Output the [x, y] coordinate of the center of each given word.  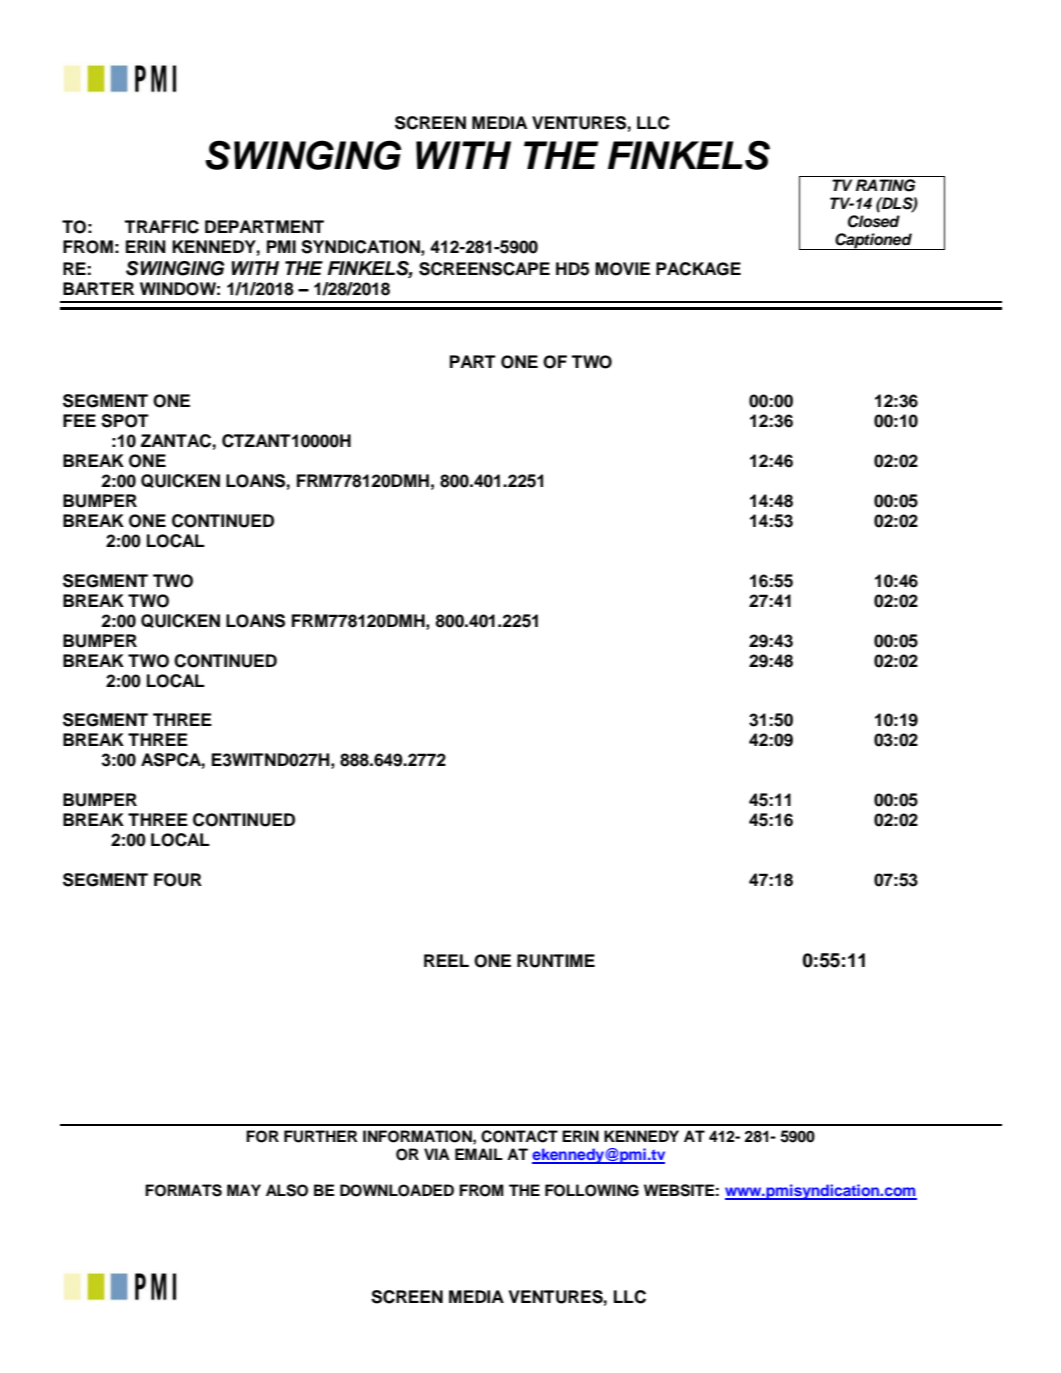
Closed [874, 221]
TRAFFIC [161, 227]
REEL [446, 960]
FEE [79, 420]
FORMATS [183, 1190]
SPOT [125, 421]
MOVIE [622, 269]
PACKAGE [698, 269]
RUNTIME [556, 961]
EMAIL [479, 1154]
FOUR [178, 880]
